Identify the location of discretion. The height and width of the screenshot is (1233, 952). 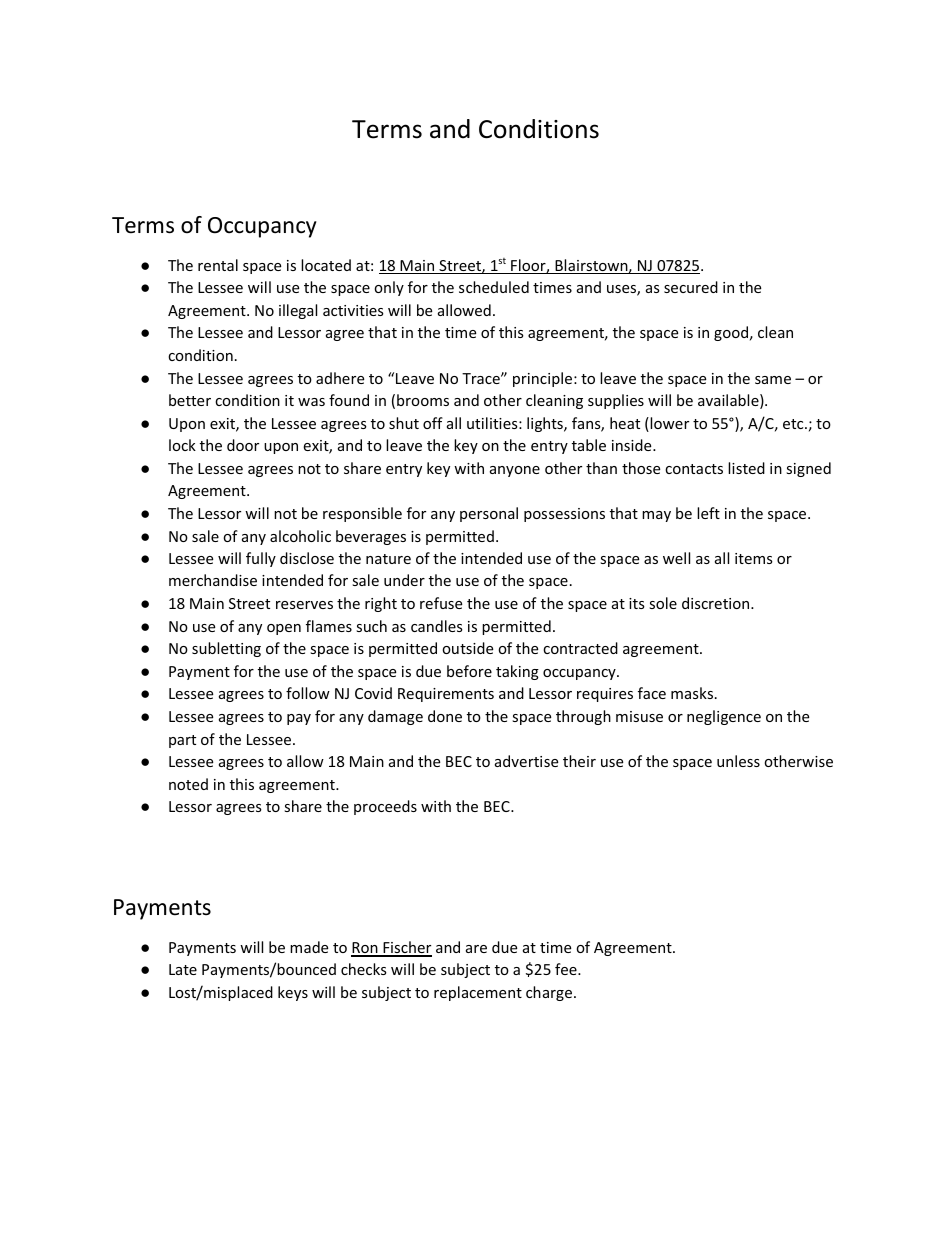
(717, 603).
